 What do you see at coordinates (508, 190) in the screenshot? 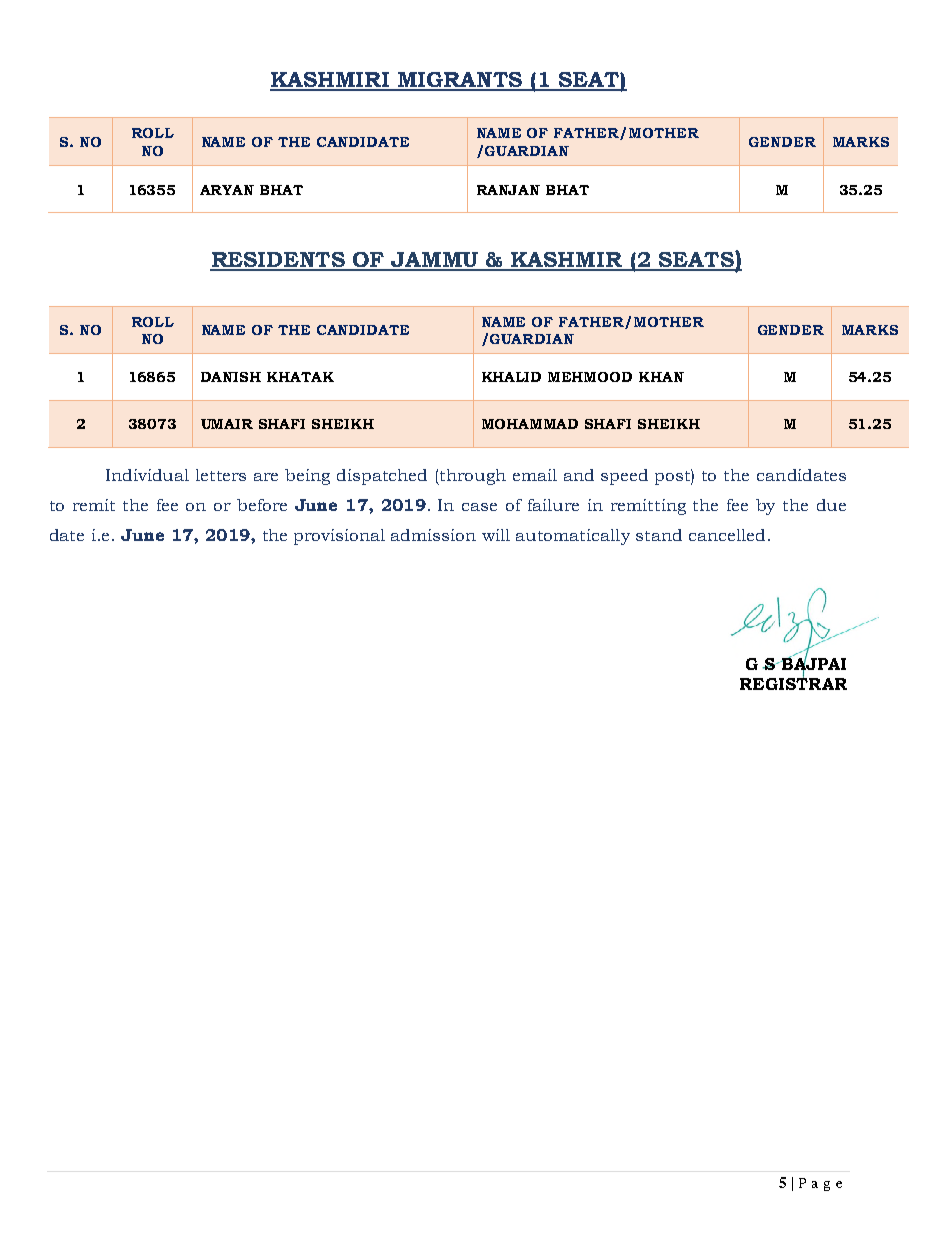
I see `RANJAN` at bounding box center [508, 190].
